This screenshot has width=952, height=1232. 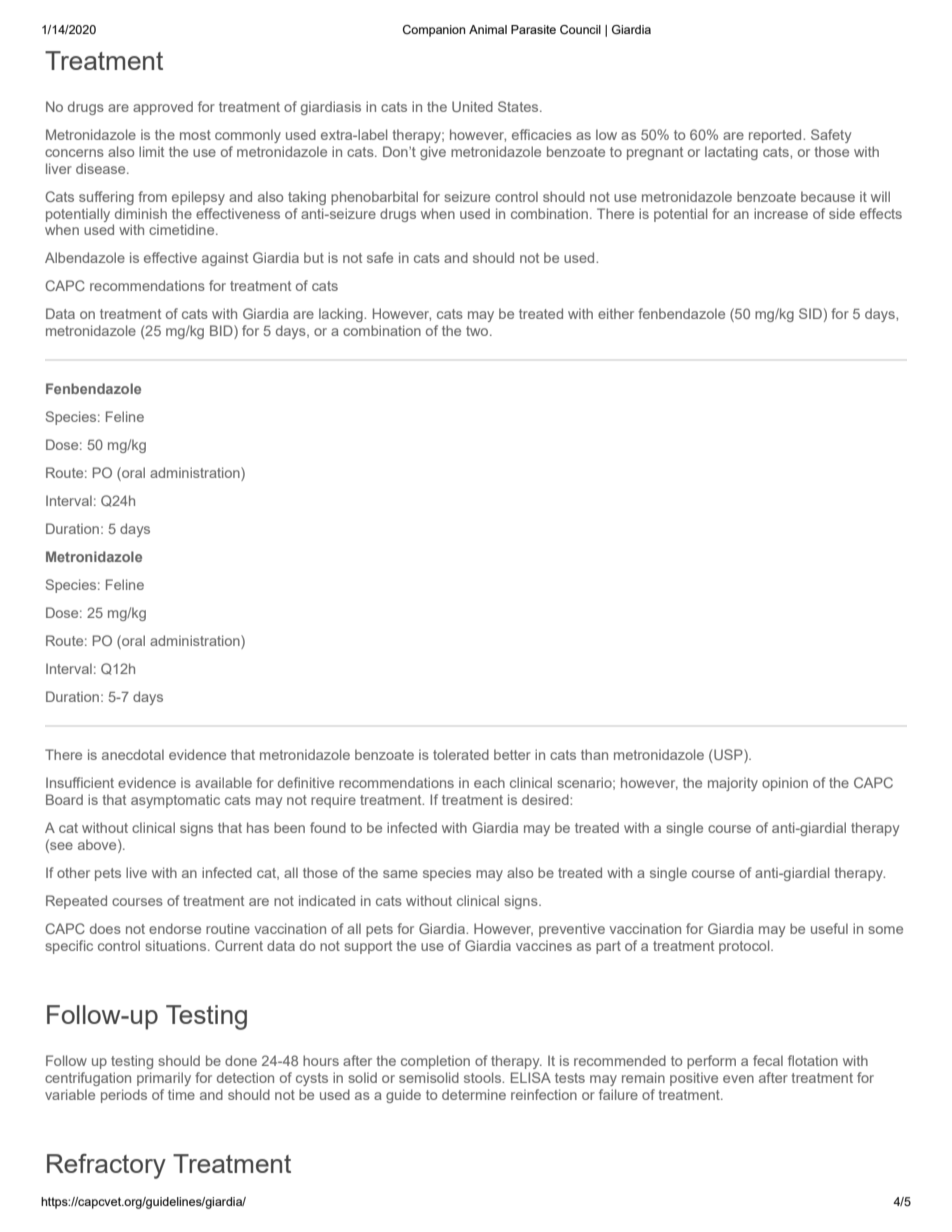 I want to click on either, so click(x=616, y=313).
